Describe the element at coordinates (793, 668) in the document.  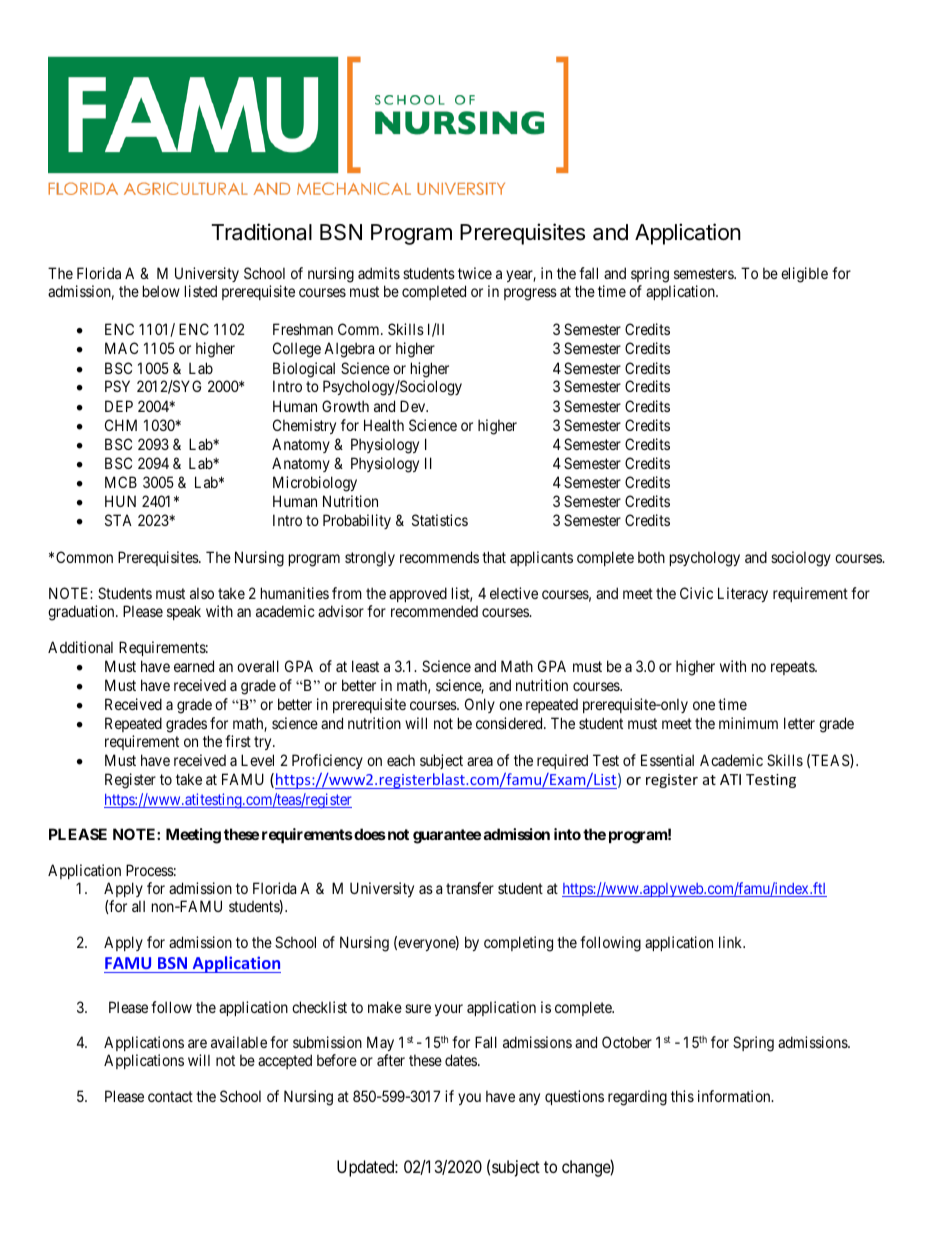
I see `repeats` at that location.
